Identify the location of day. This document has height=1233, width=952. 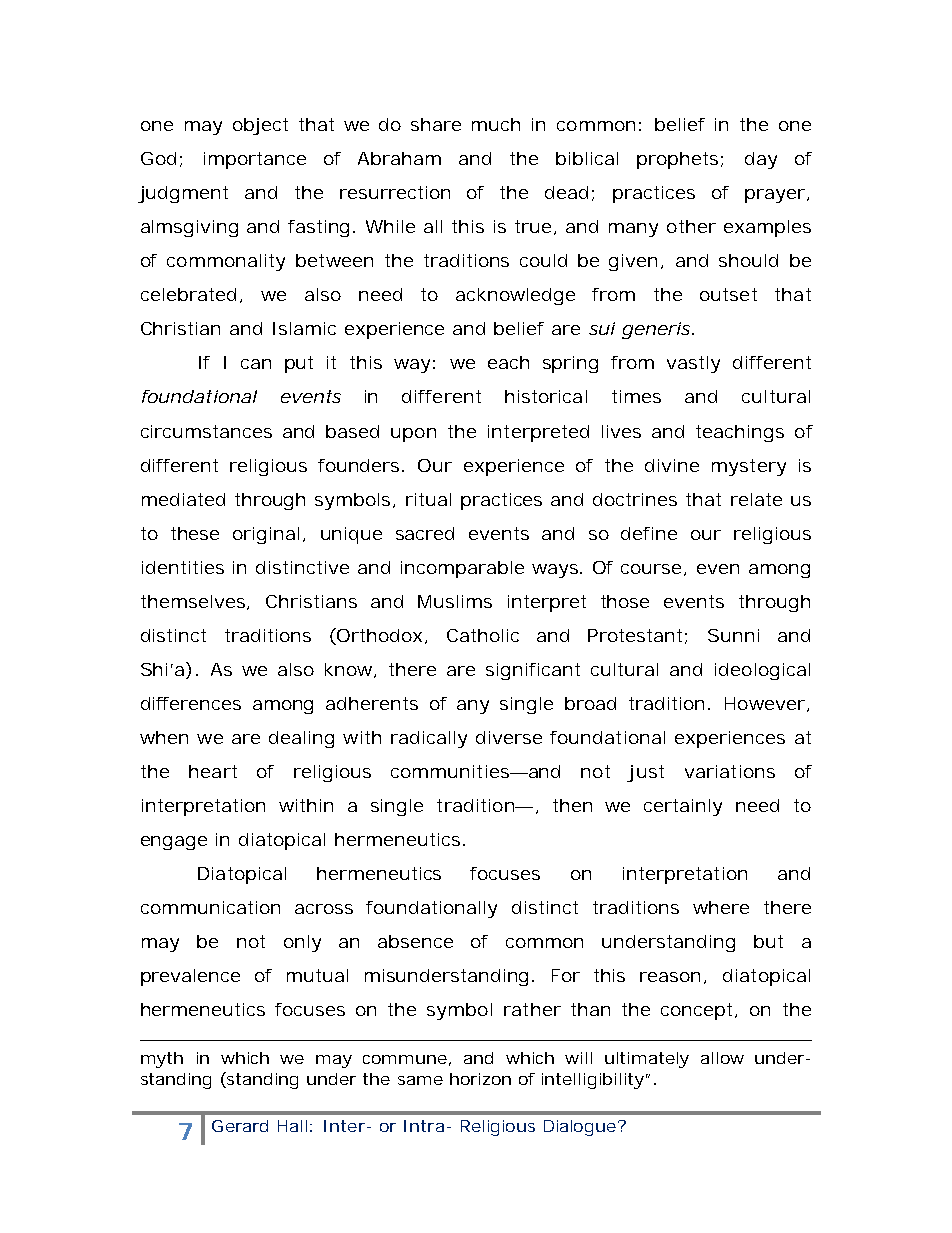
(761, 160).
